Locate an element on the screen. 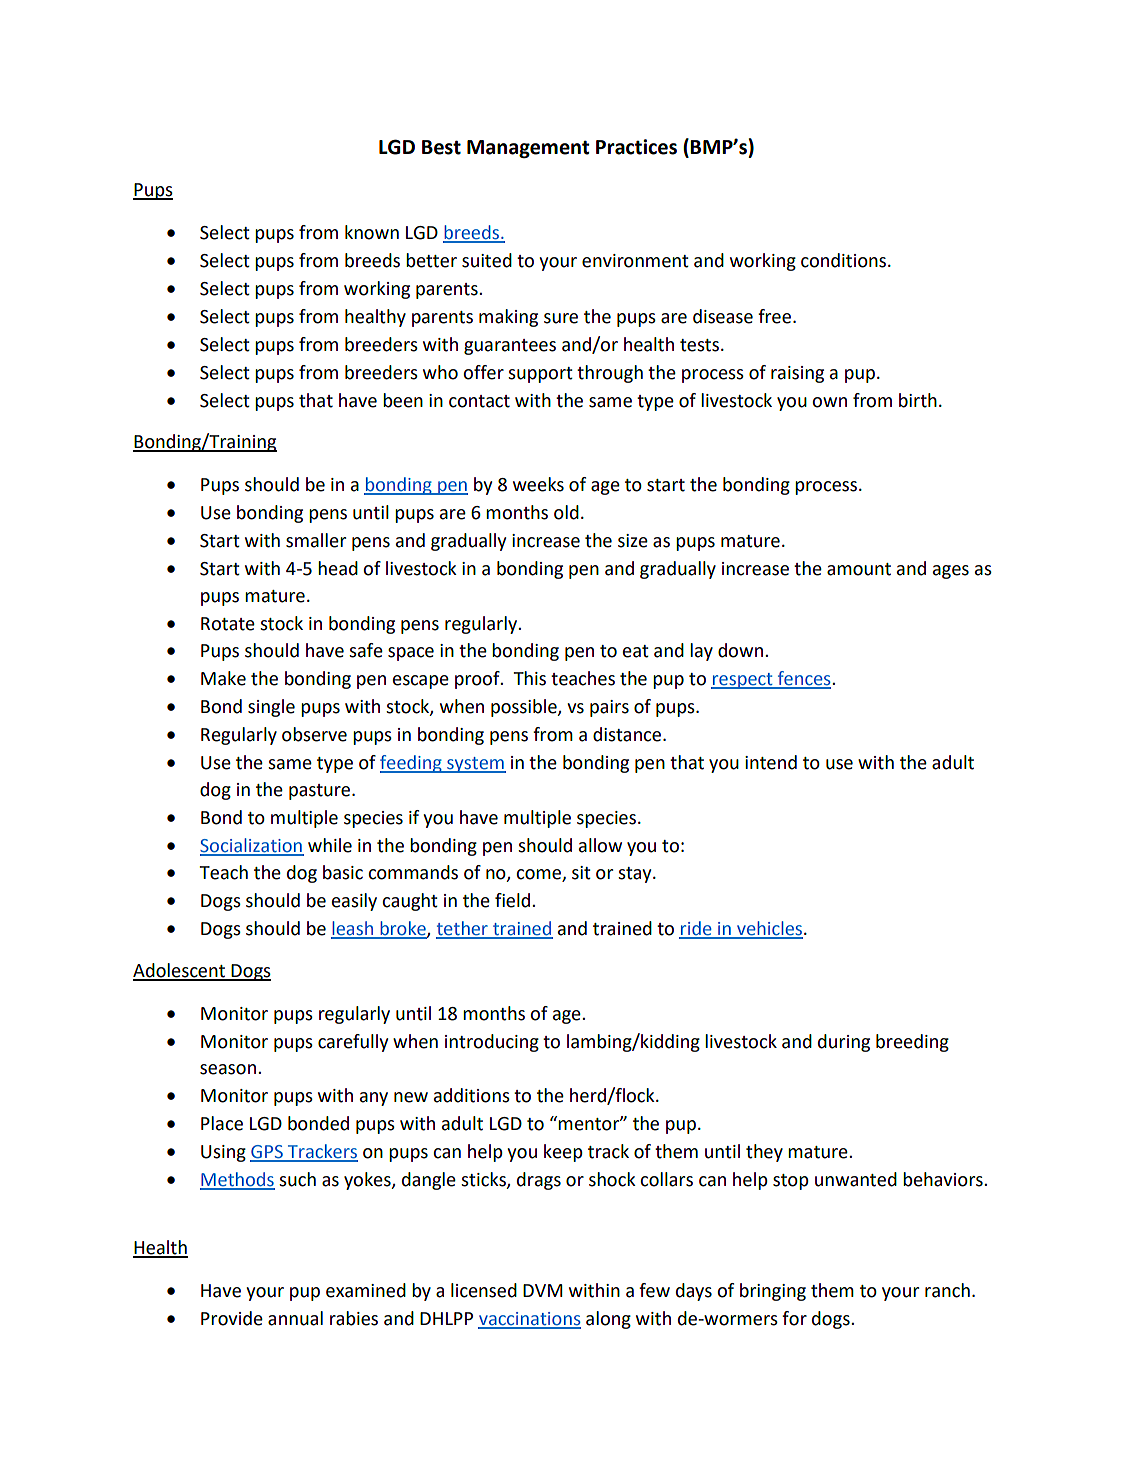  single is located at coordinates (271, 708).
